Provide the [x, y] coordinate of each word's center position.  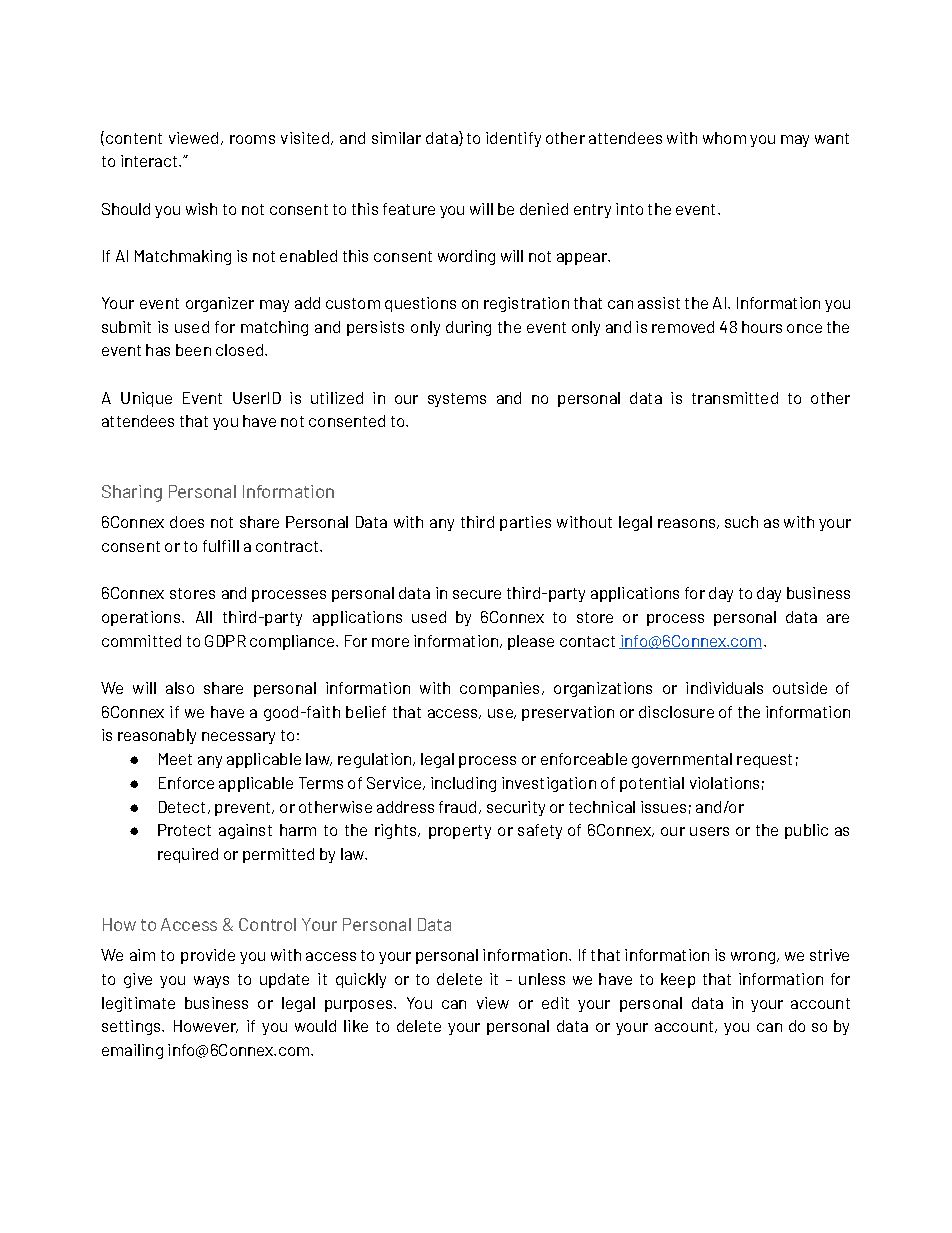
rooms [252, 139]
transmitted [735, 398]
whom [724, 138]
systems [457, 400]
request [764, 761]
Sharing [132, 493]
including [463, 784]
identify [513, 139]
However [206, 1026]
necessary [238, 738]
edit [555, 1003]
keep [678, 980]
